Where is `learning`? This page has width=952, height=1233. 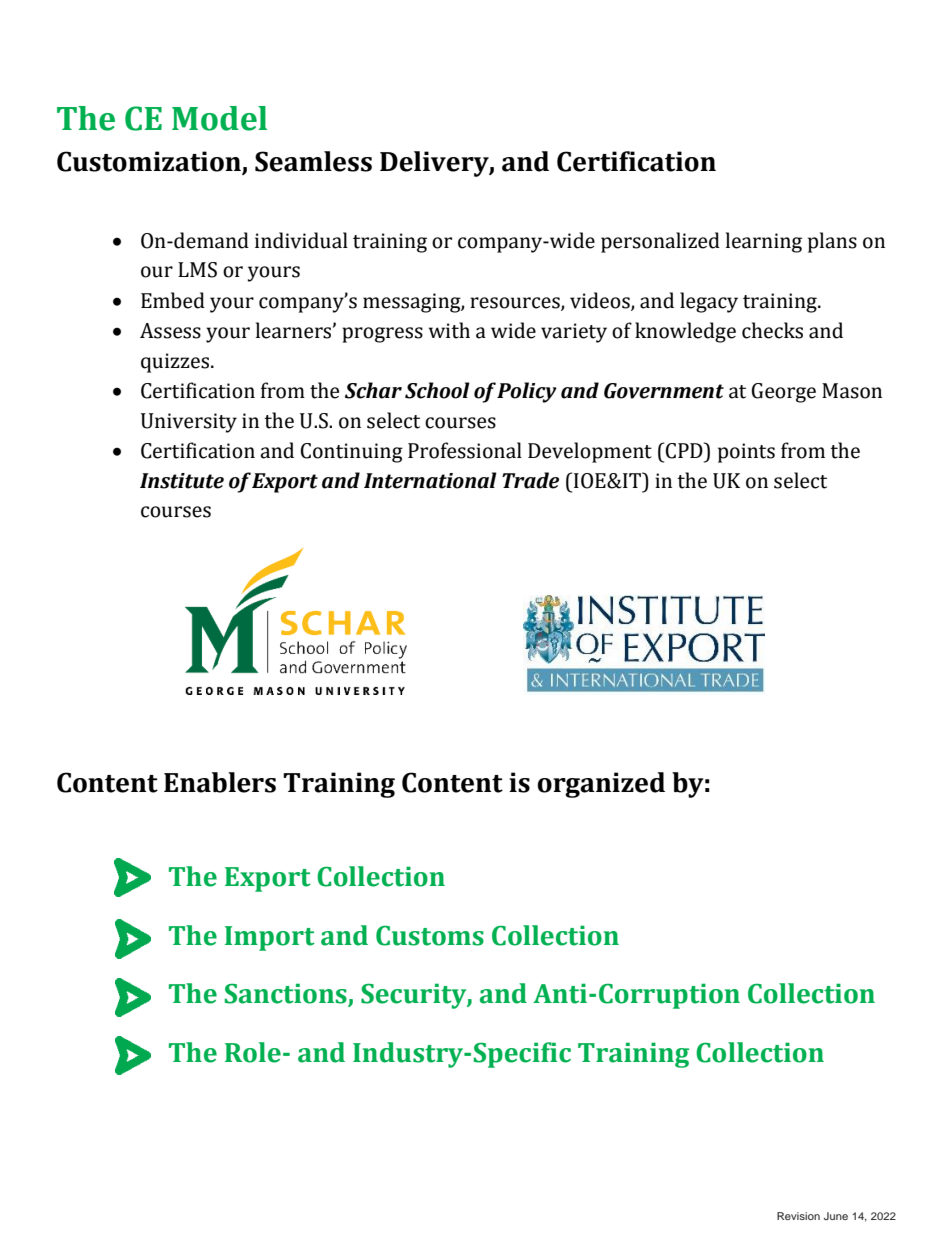
learning is located at coordinates (764, 242).
